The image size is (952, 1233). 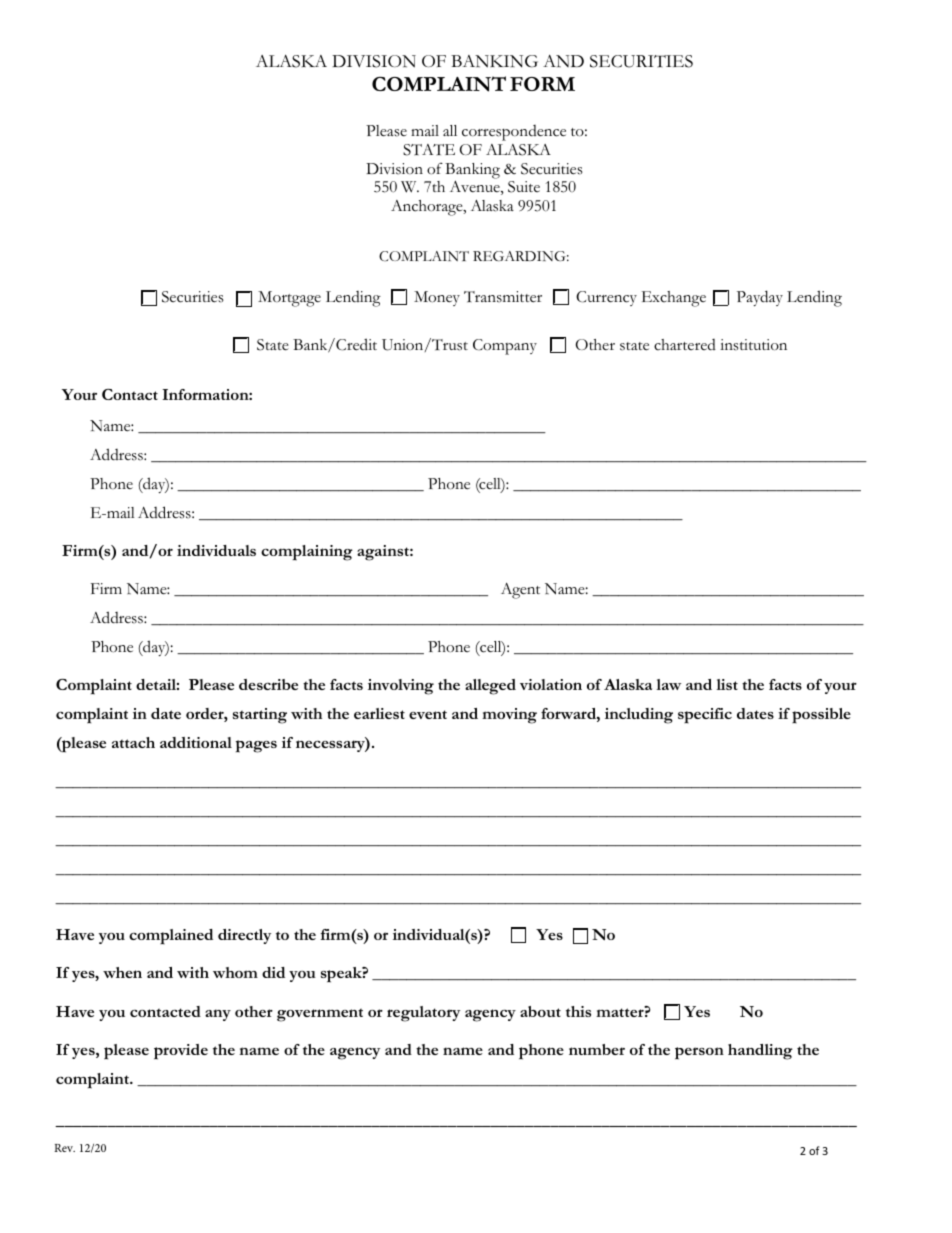 What do you see at coordinates (760, 298) in the screenshot?
I see `Payday` at bounding box center [760, 298].
